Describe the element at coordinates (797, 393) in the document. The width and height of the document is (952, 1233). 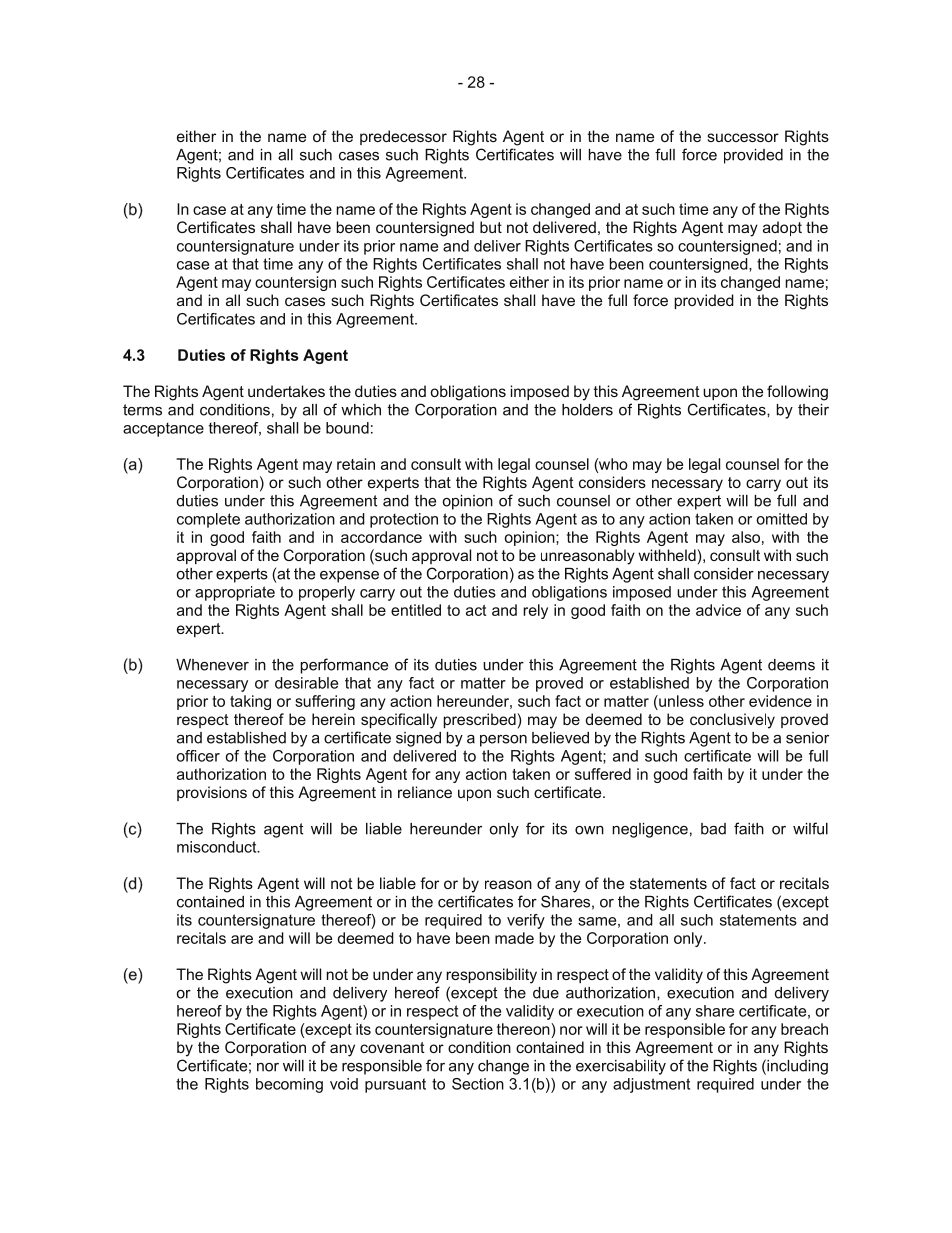
I see `following` at that location.
